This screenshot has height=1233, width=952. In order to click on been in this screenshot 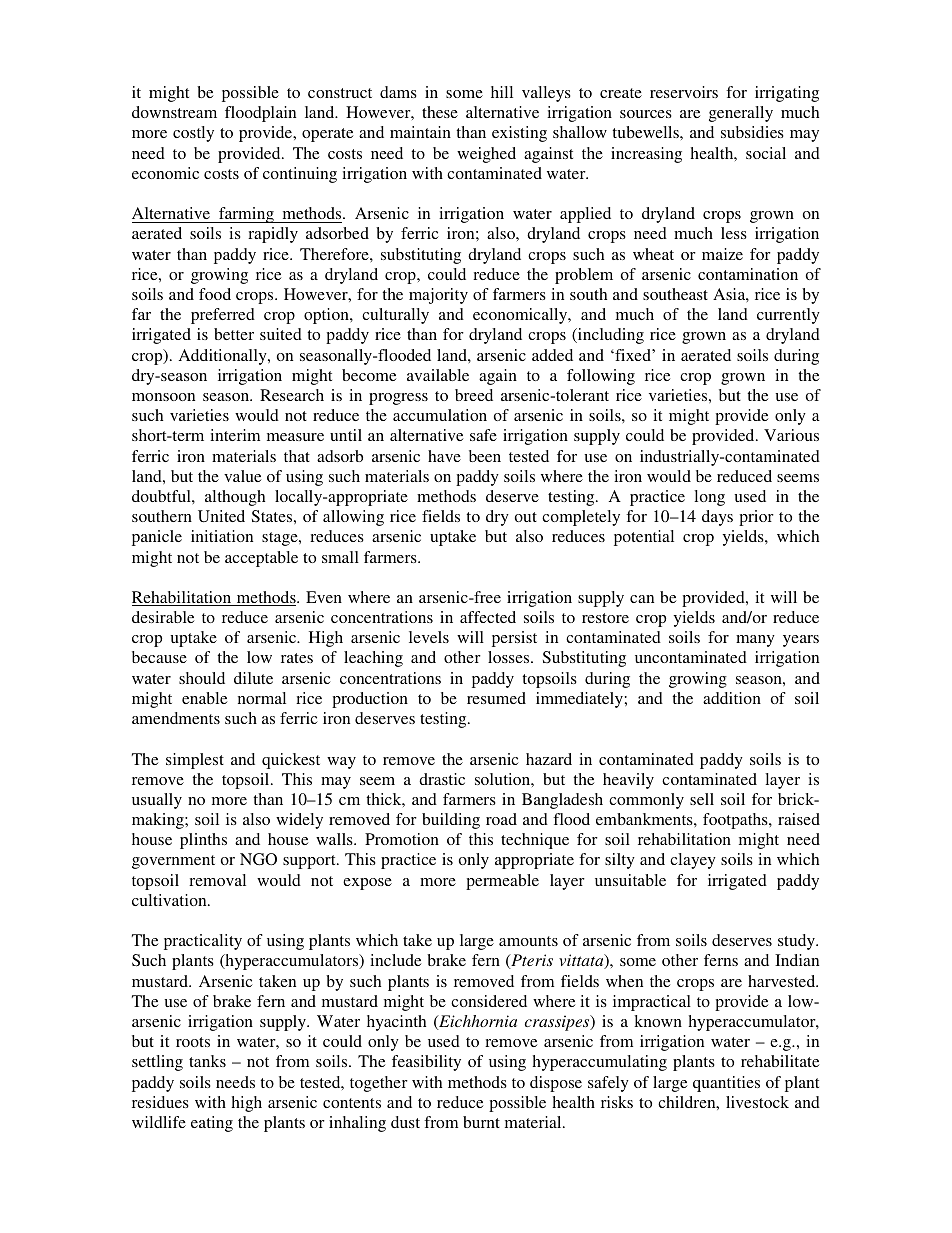, I will do `click(485, 456)`.
